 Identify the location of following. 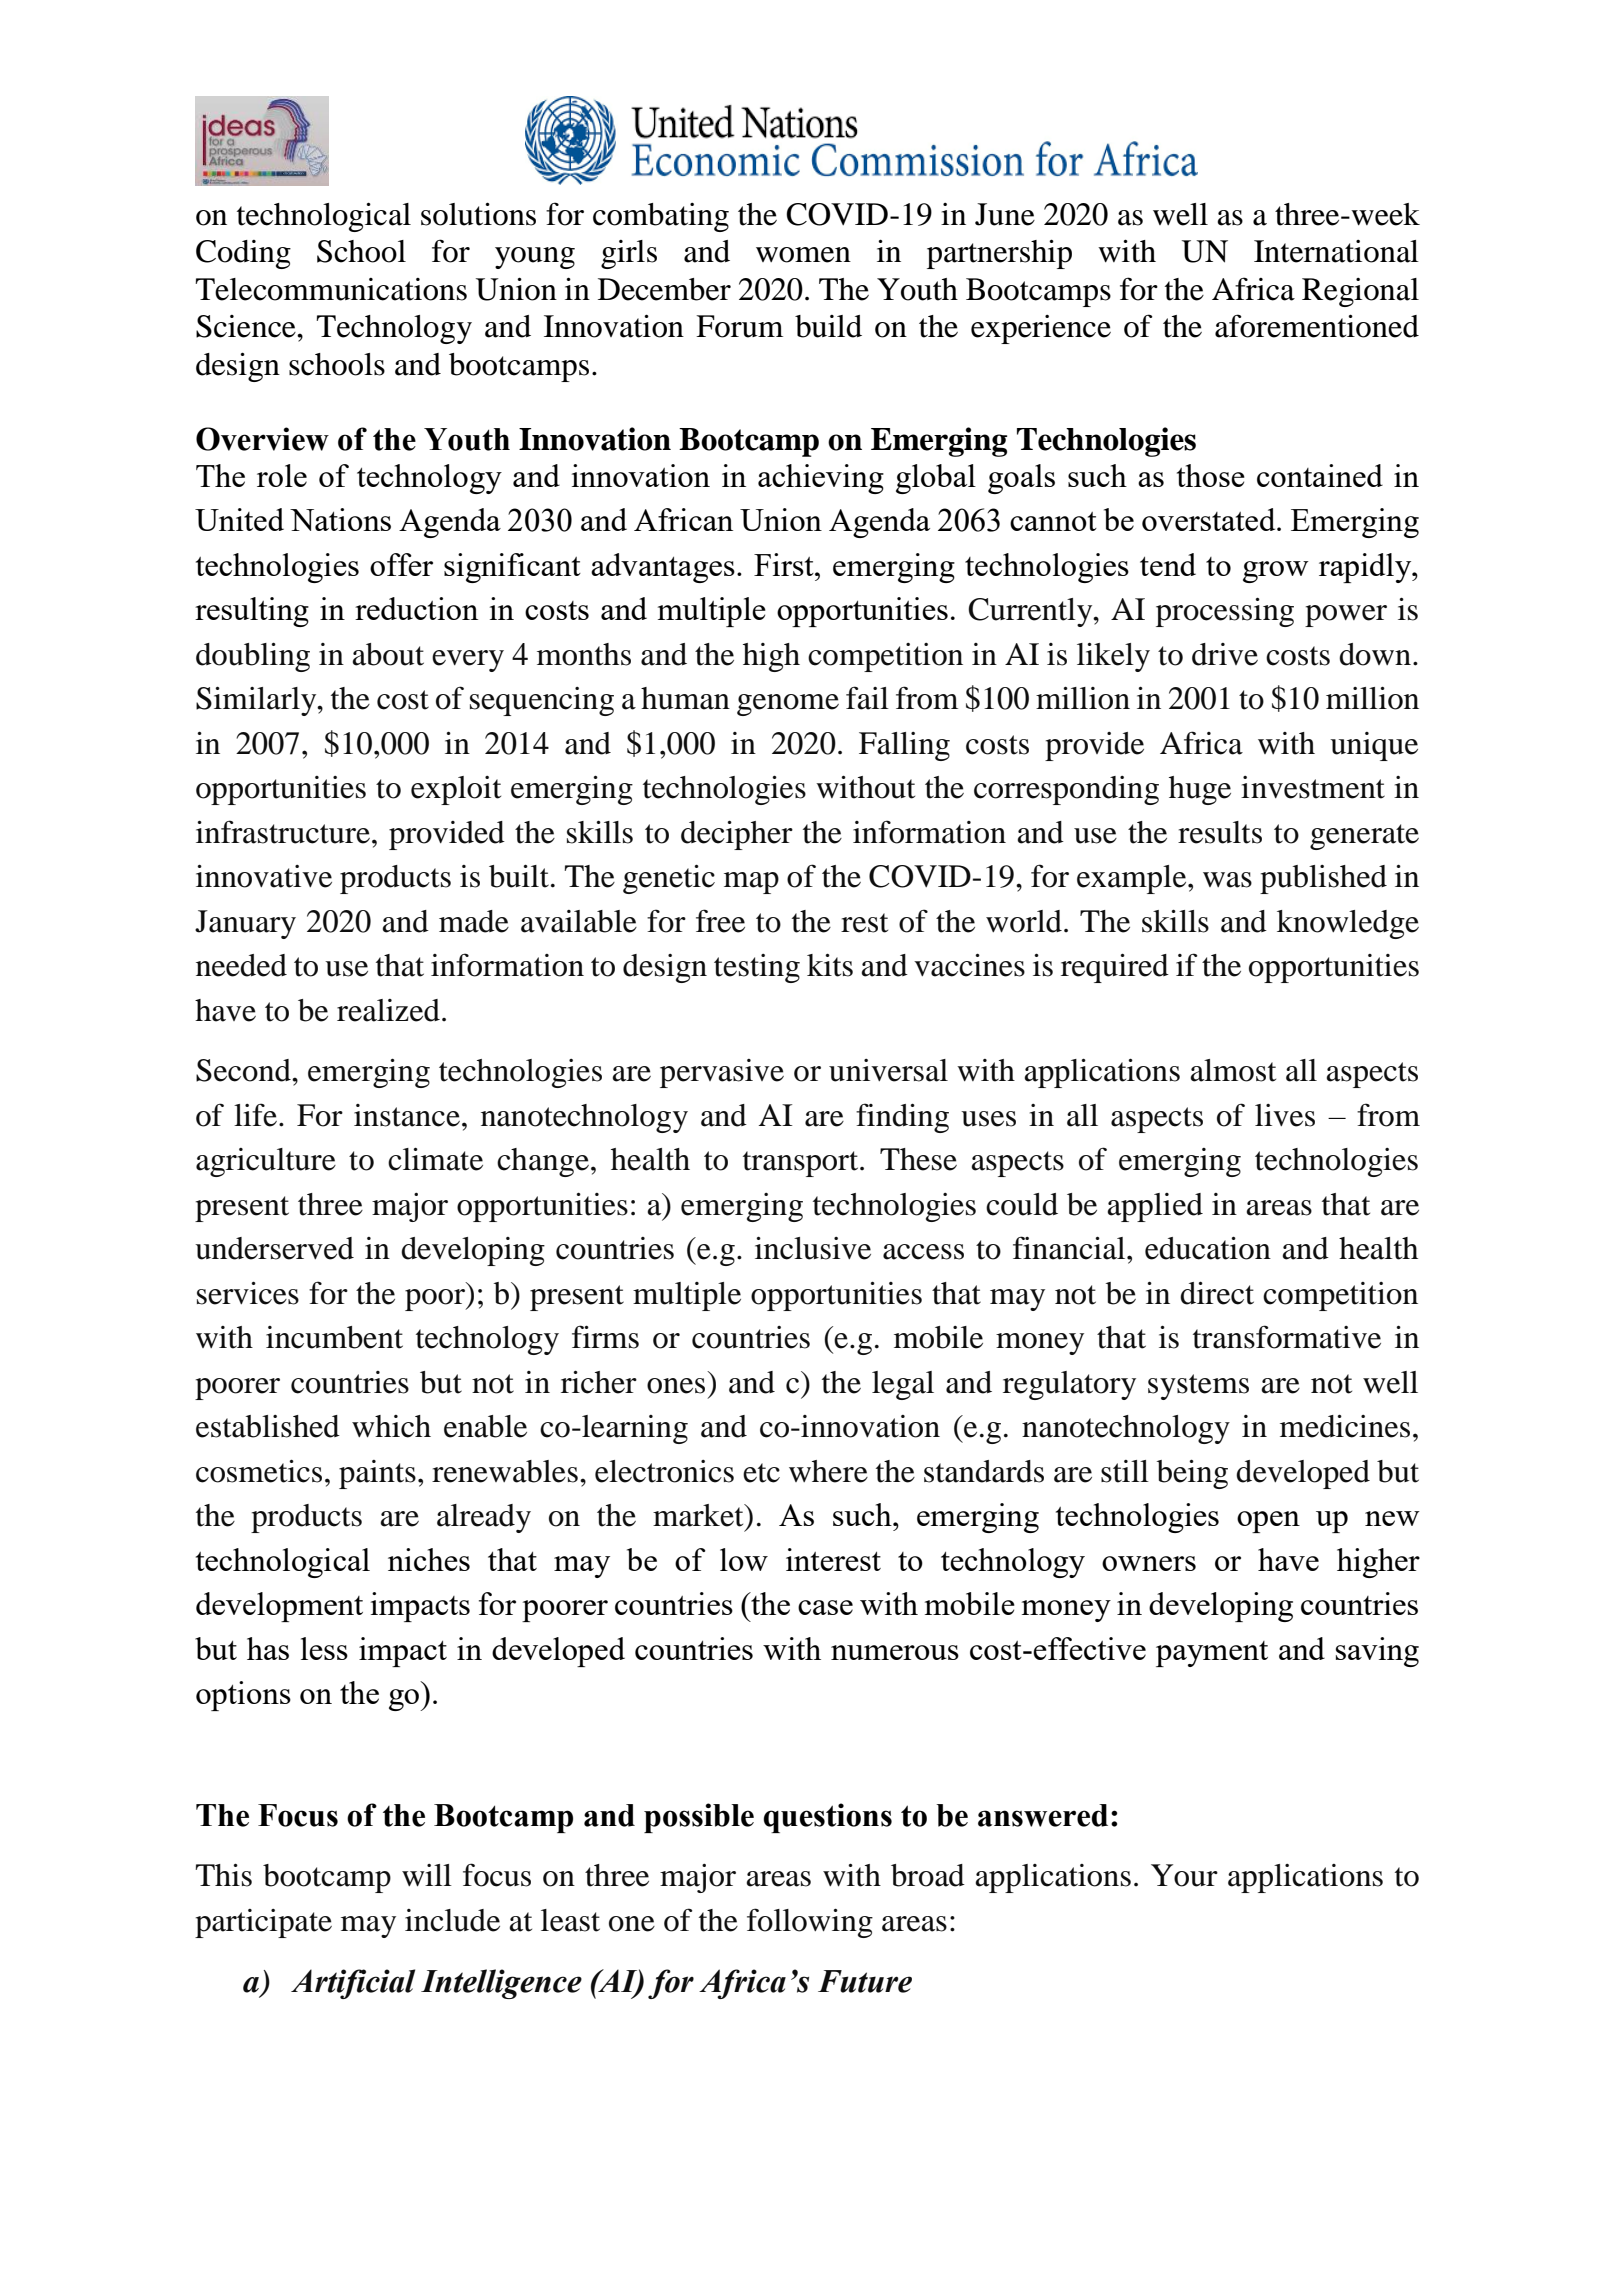
(810, 1923).
